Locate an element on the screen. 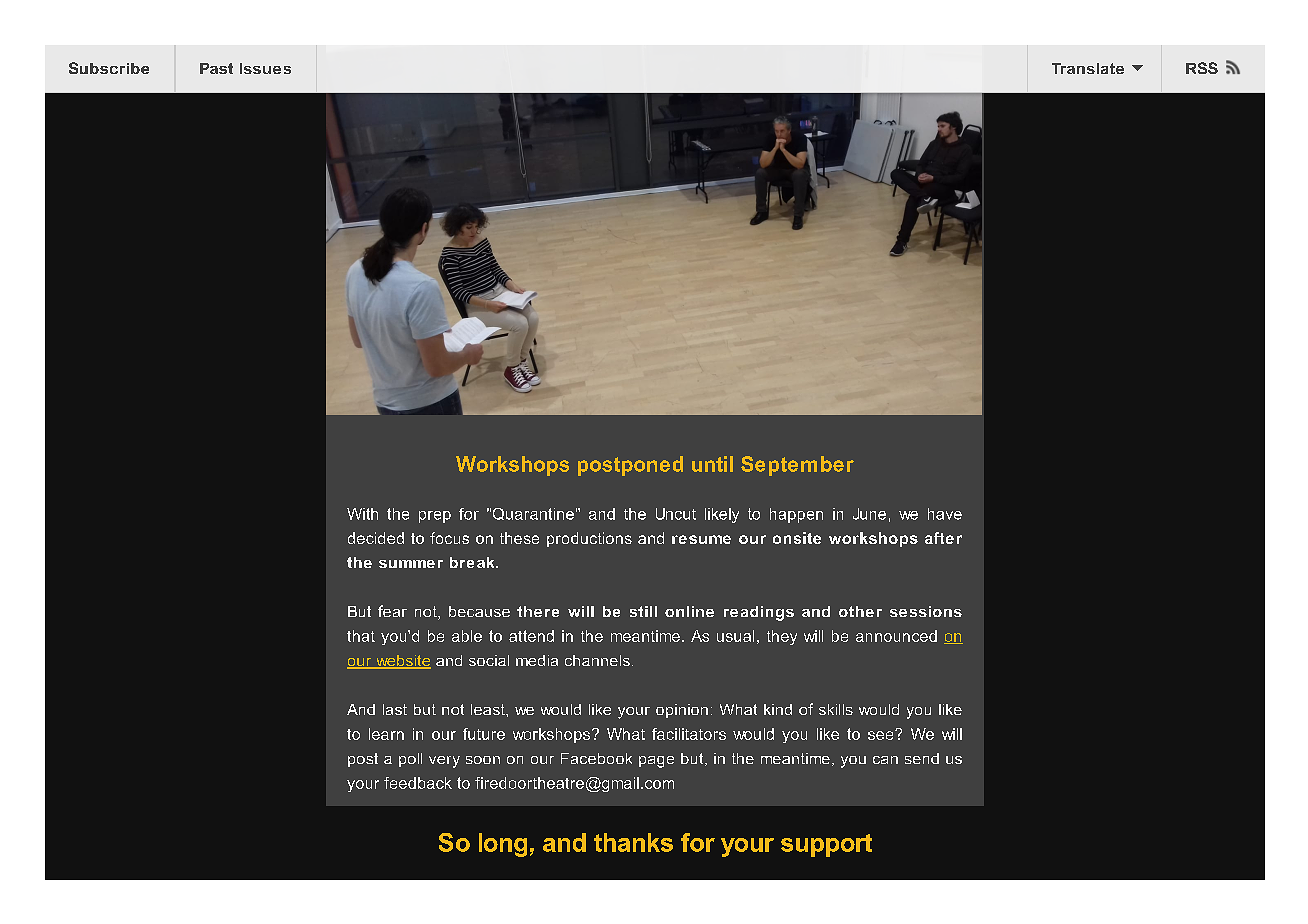  until is located at coordinates (712, 464).
